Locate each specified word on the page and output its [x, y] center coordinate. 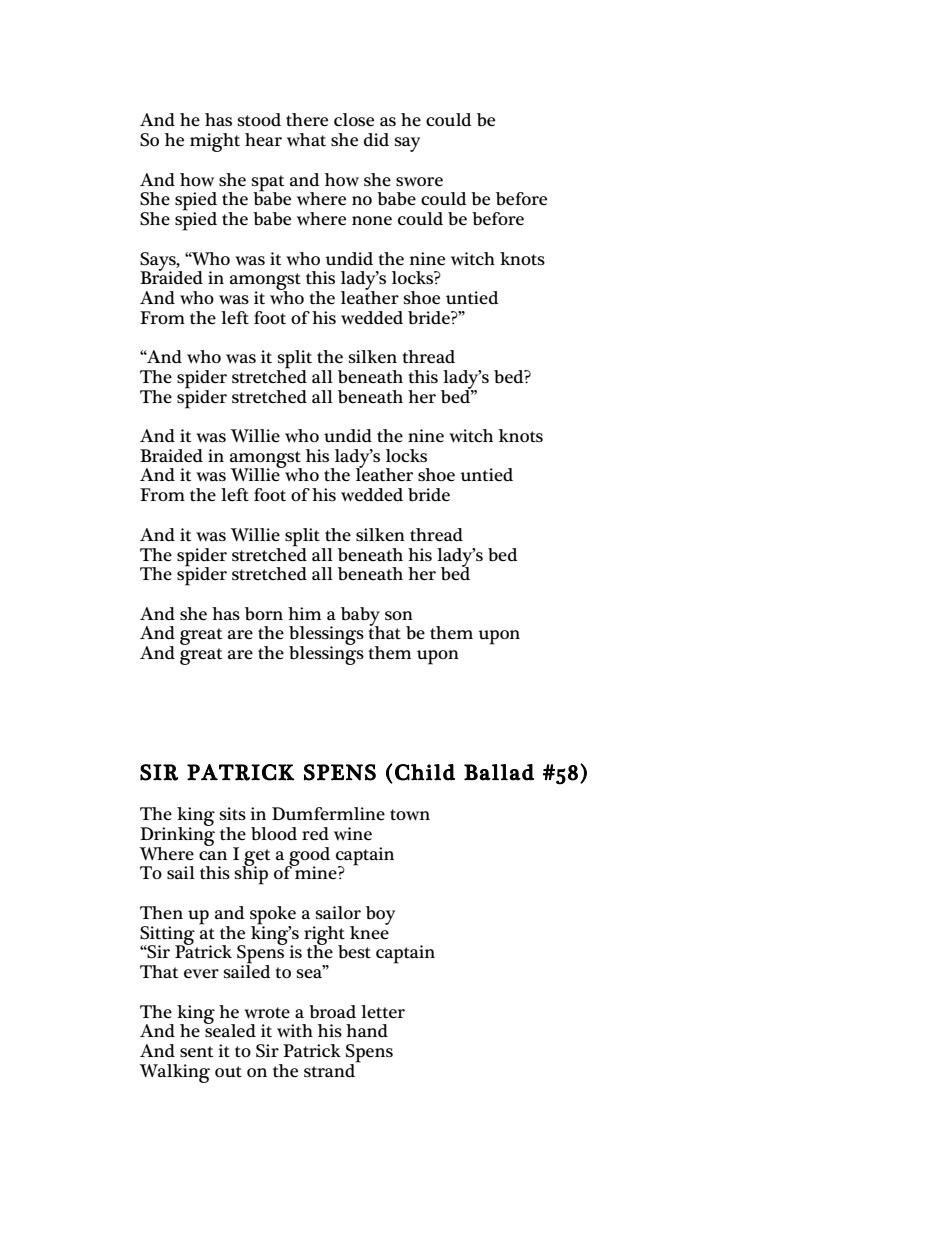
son [399, 615]
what [306, 139]
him [304, 613]
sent [196, 1052]
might [215, 142]
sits [233, 813]
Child [425, 772]
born [264, 614]
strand [331, 1069]
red [315, 833]
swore [419, 182]
